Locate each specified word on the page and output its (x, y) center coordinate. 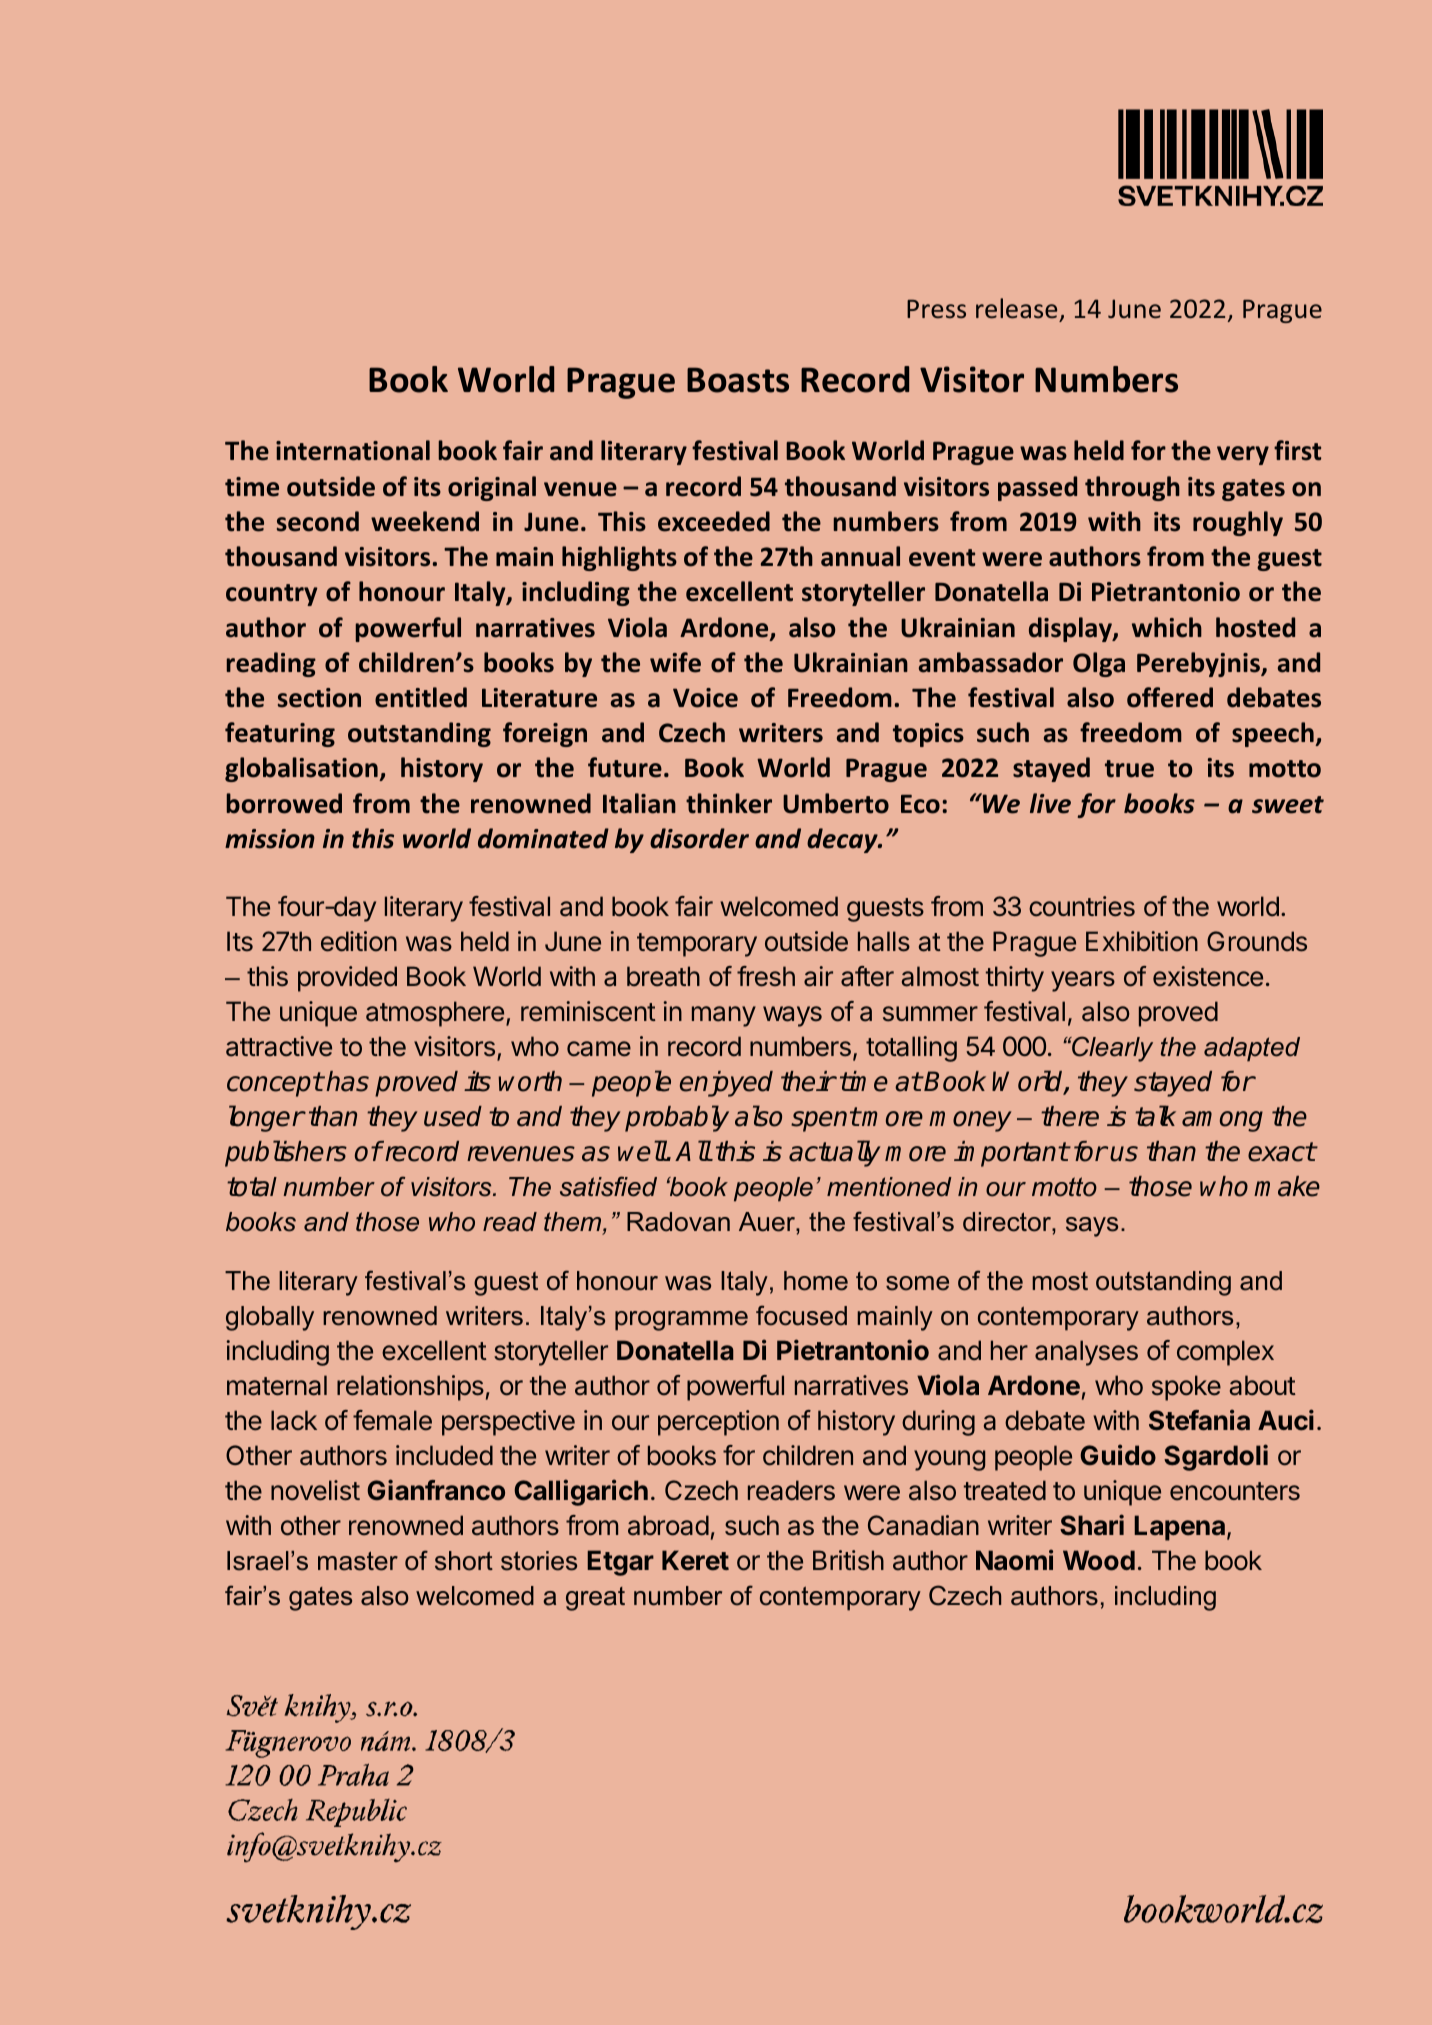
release (1016, 308)
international (353, 450)
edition (359, 941)
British (848, 1560)
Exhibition (1142, 941)
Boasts (738, 380)
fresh (766, 976)
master (358, 1561)
